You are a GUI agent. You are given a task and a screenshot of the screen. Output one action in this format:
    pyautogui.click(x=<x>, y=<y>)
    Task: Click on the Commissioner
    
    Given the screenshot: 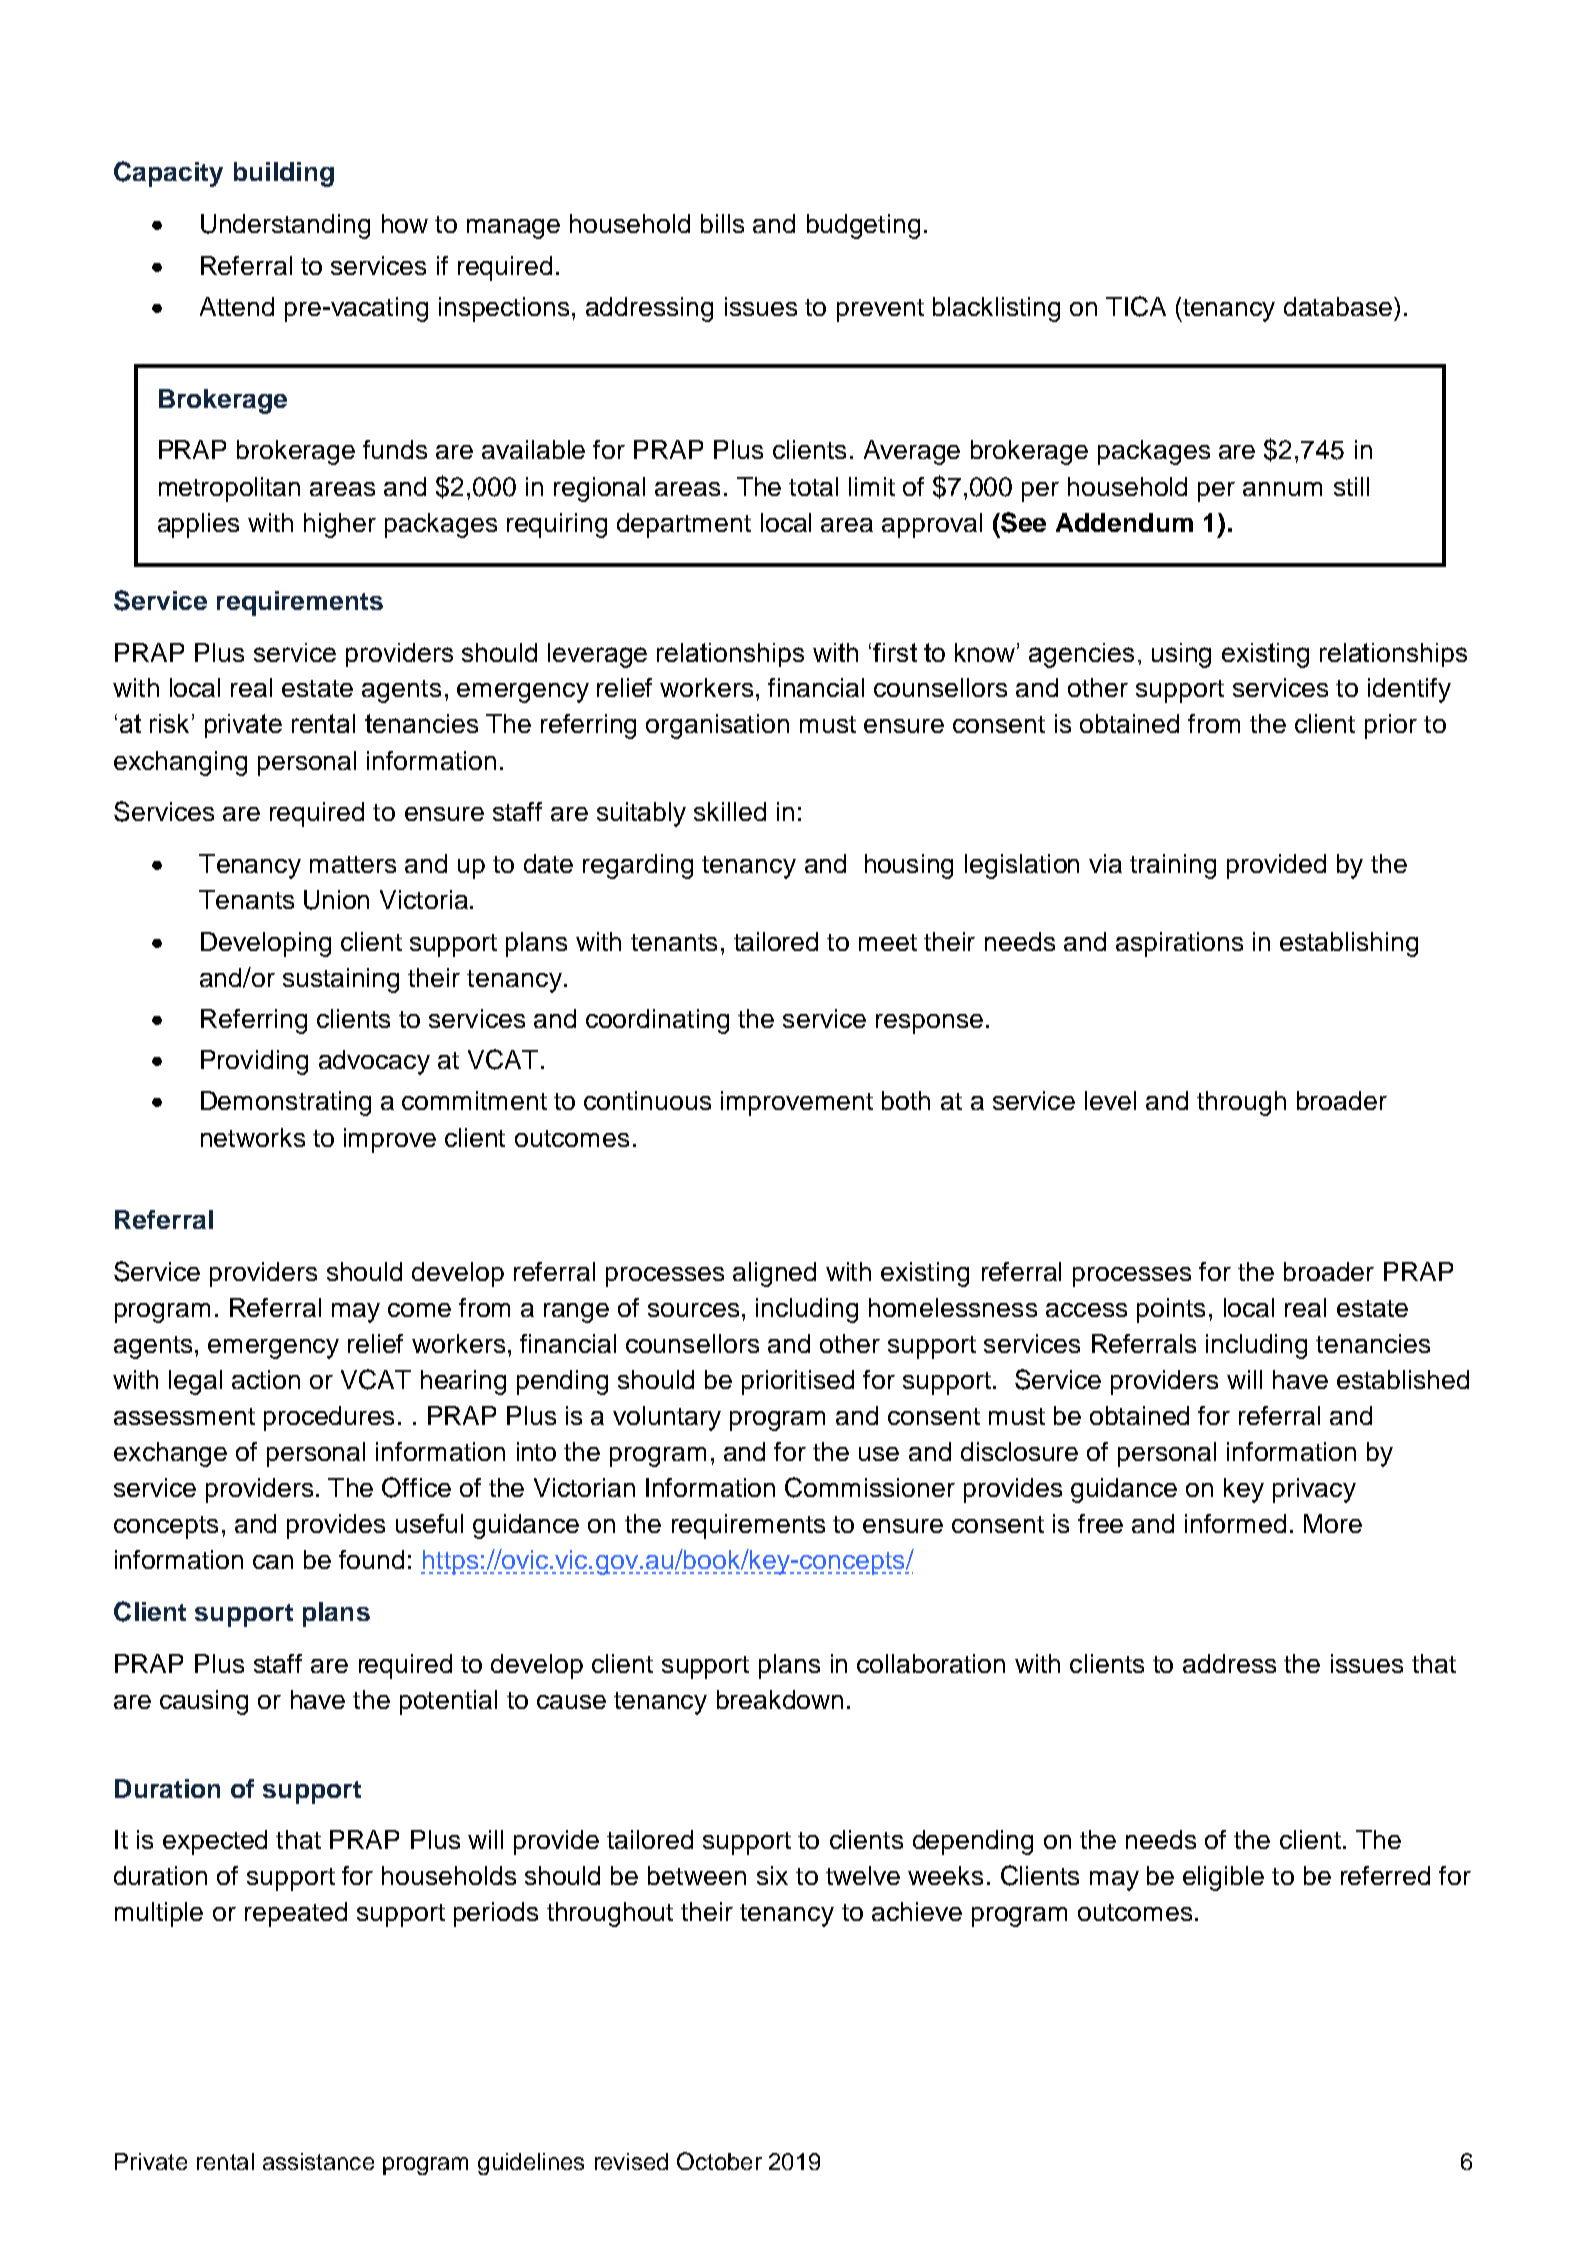 What is the action you would take?
    pyautogui.click(x=870, y=1487)
